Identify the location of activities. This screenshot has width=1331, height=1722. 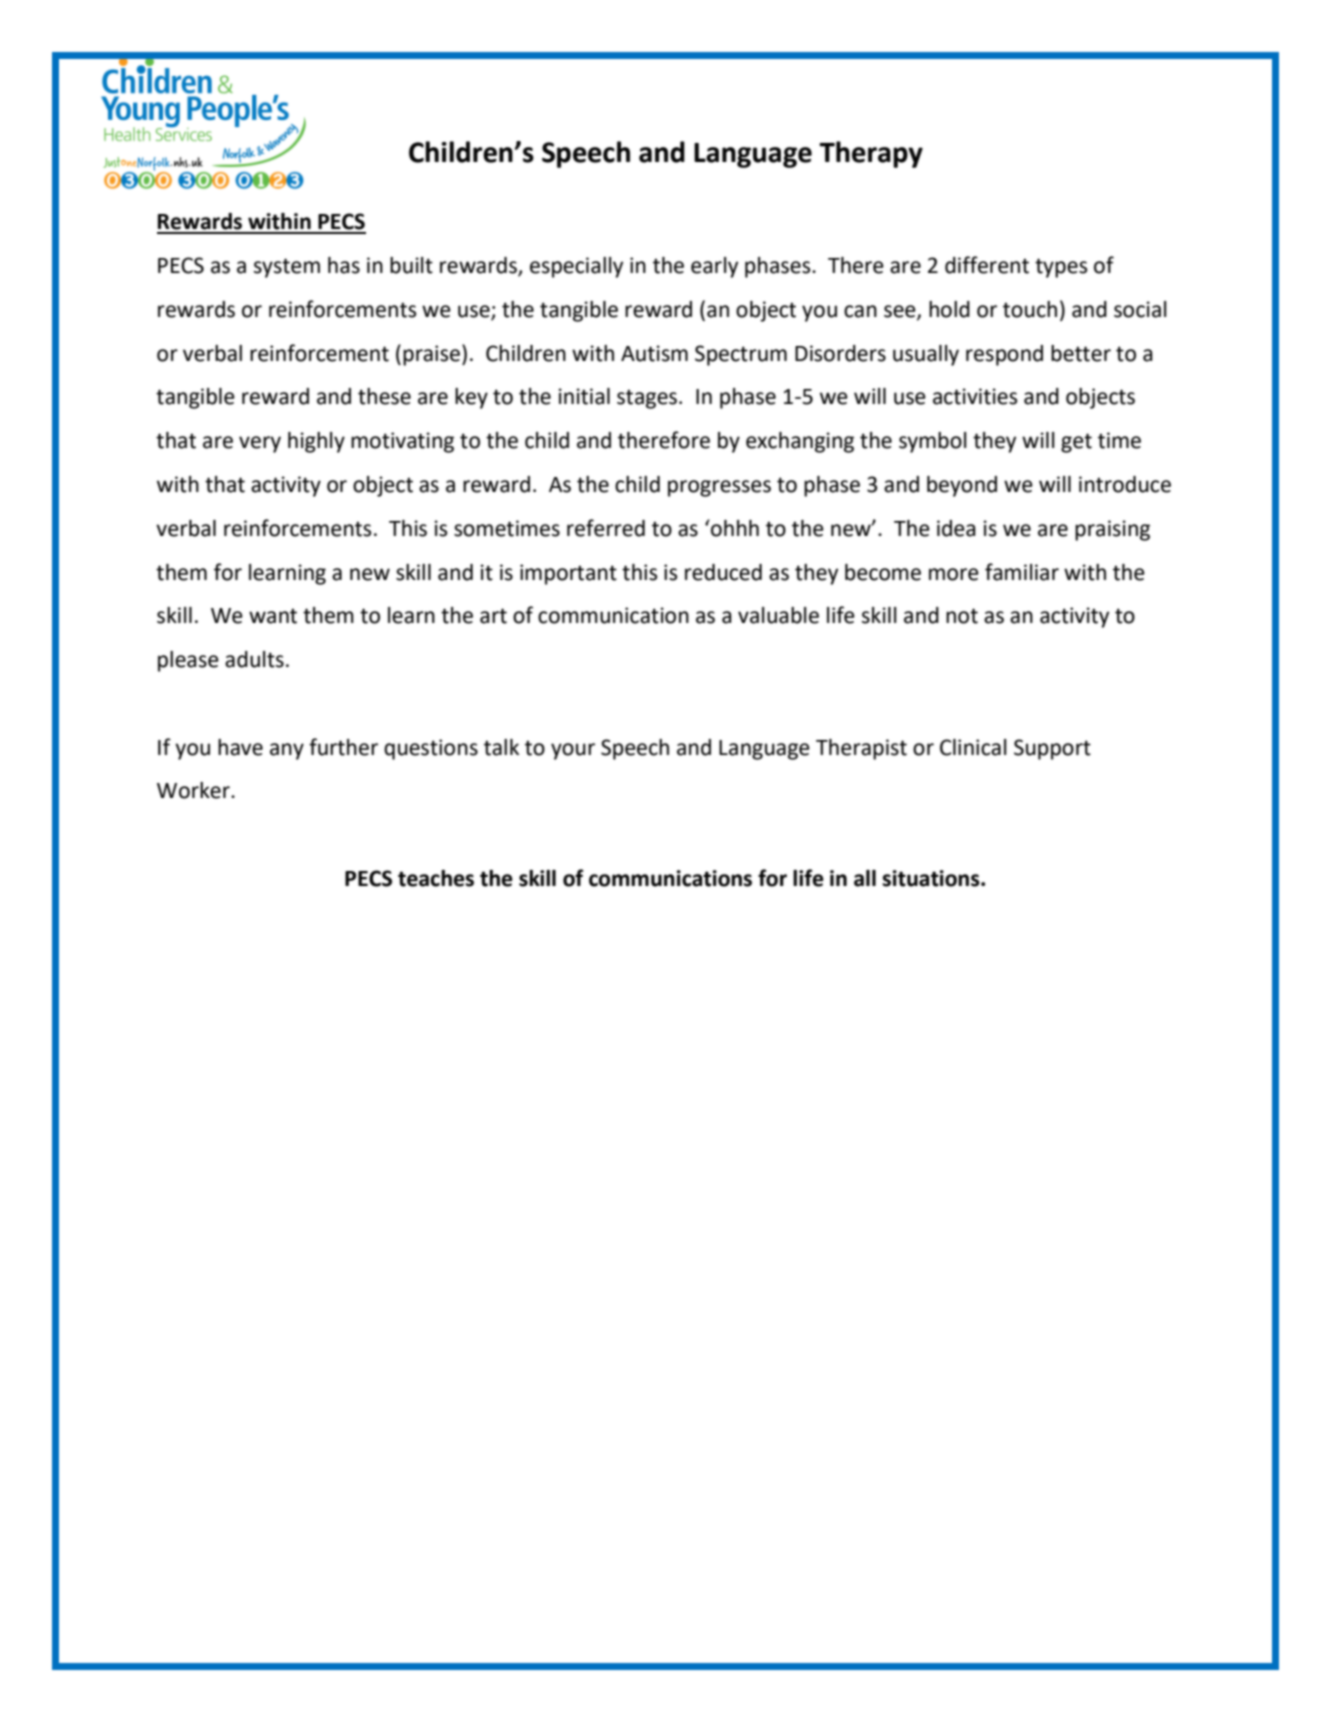
(975, 396).
